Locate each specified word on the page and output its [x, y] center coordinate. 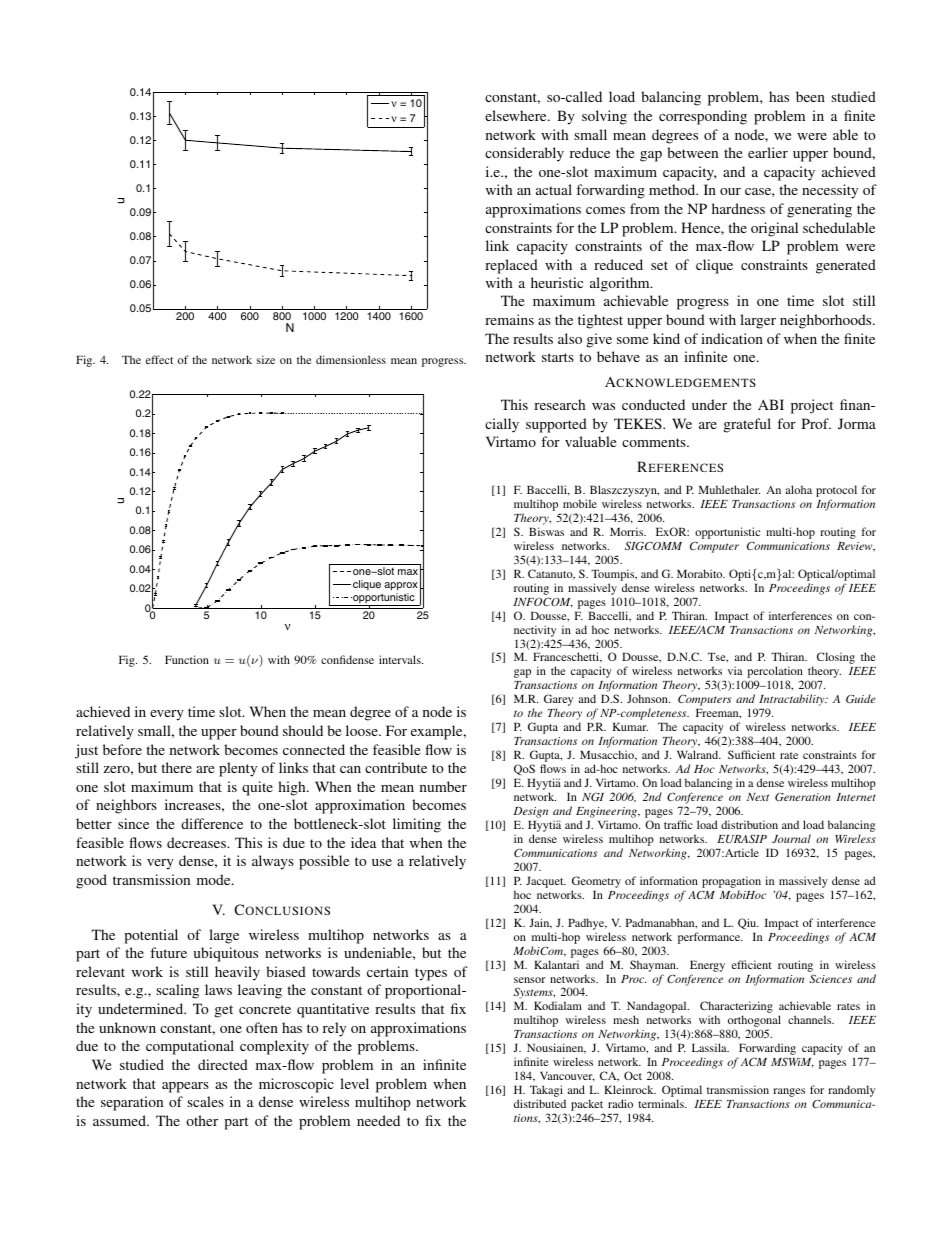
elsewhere [517, 115]
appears [185, 1087]
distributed [540, 1103]
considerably [524, 154]
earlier [768, 152]
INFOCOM [543, 602]
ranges [789, 1092]
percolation [775, 673]
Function [187, 659]
